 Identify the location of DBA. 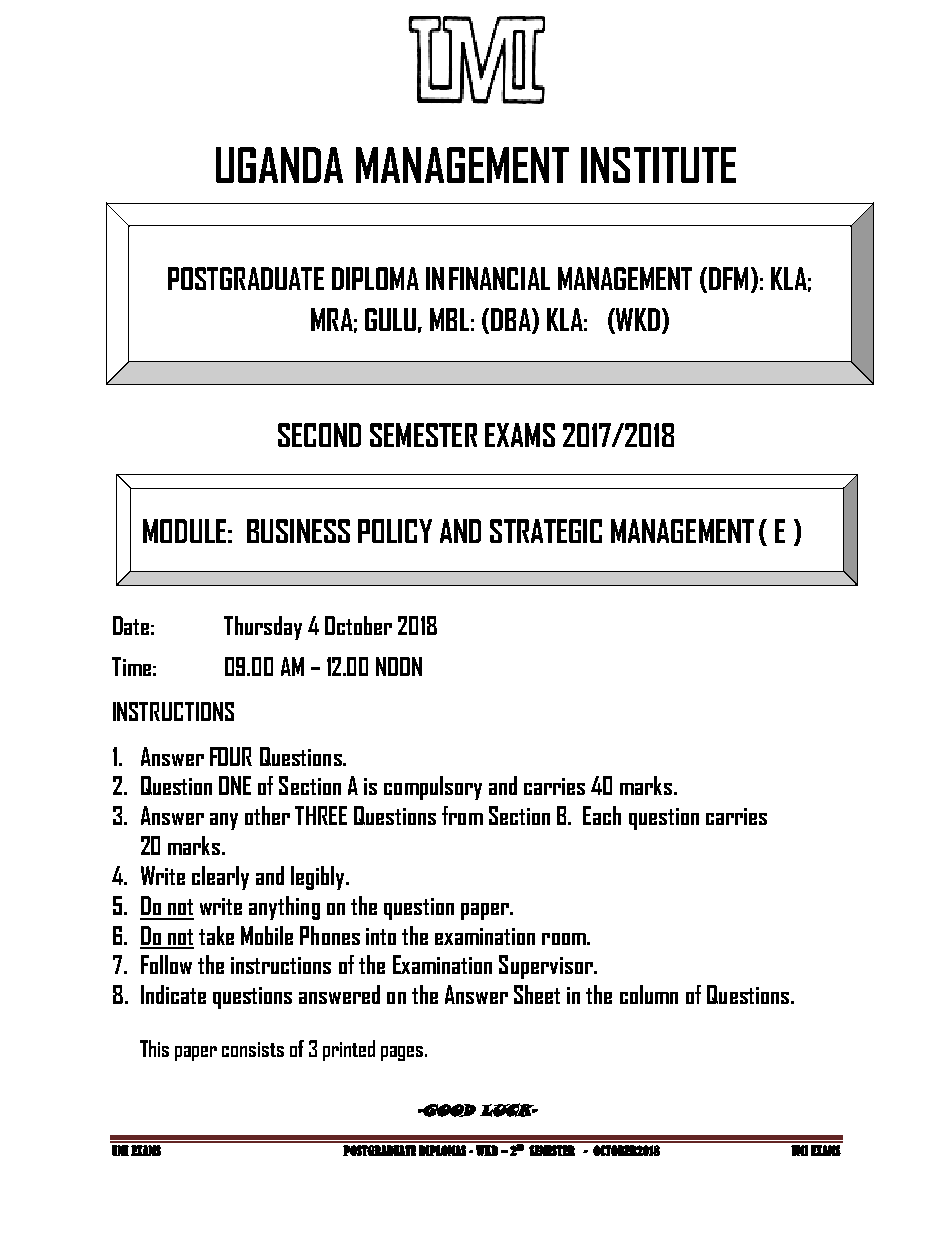
(512, 320).
